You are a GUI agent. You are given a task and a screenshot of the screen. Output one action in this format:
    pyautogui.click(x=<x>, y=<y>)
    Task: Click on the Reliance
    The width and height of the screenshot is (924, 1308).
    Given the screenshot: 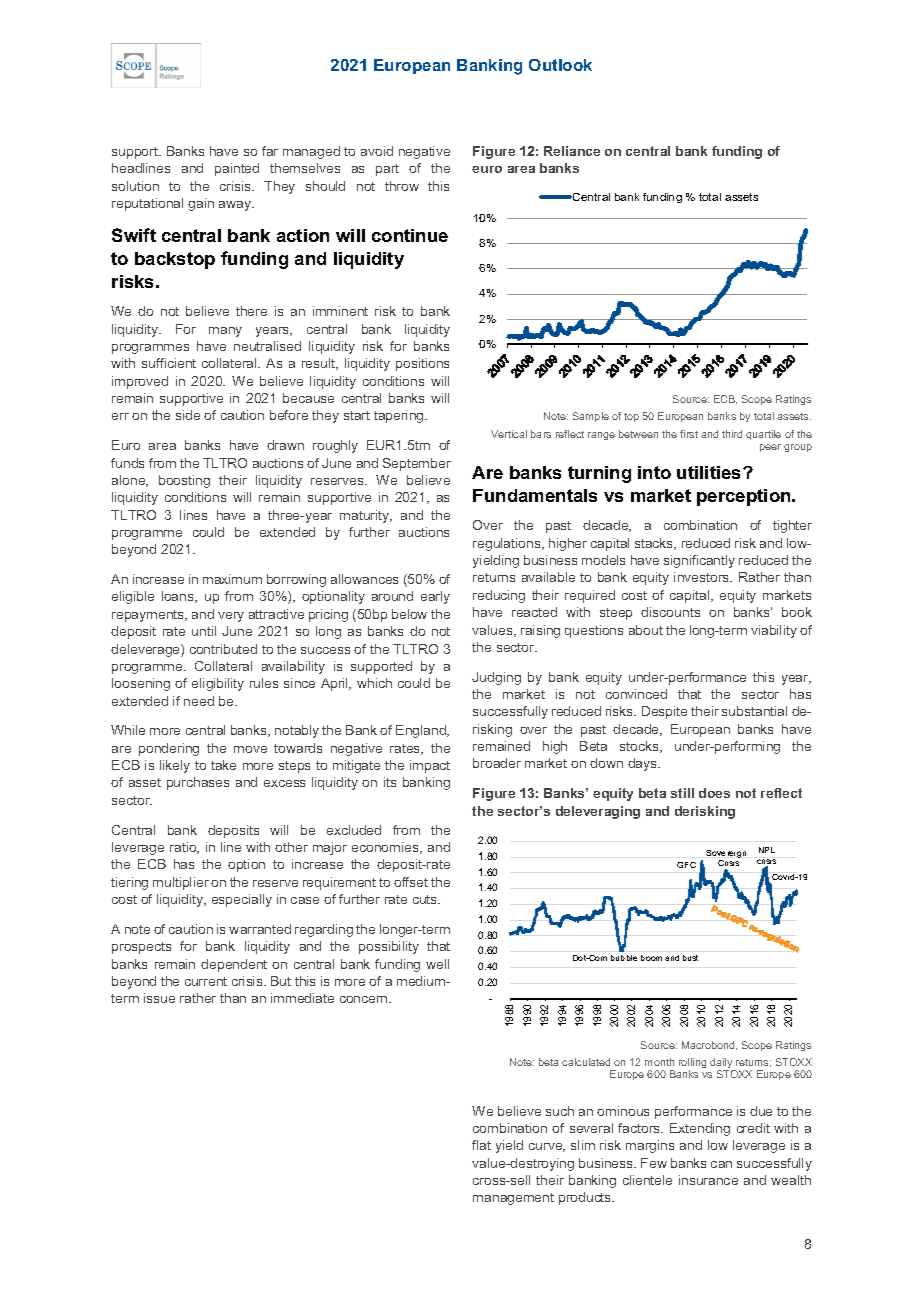 What is the action you would take?
    pyautogui.click(x=572, y=151)
